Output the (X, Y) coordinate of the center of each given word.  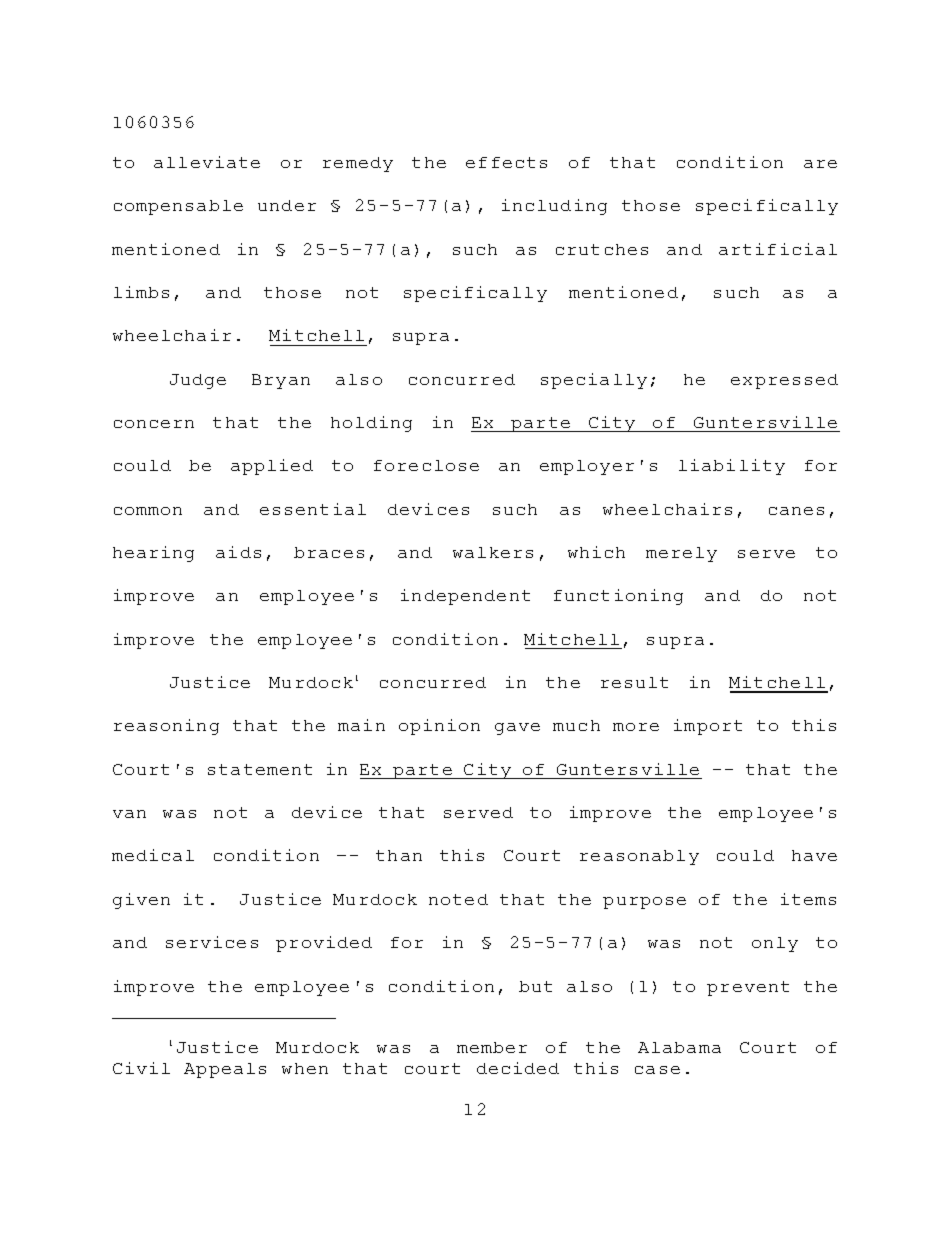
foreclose (426, 465)
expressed (784, 381)
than (399, 855)
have (814, 855)
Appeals (225, 1070)
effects (506, 162)
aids (238, 552)
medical (153, 855)
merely (681, 554)
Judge (198, 381)
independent (465, 597)
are (820, 164)
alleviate (207, 162)
